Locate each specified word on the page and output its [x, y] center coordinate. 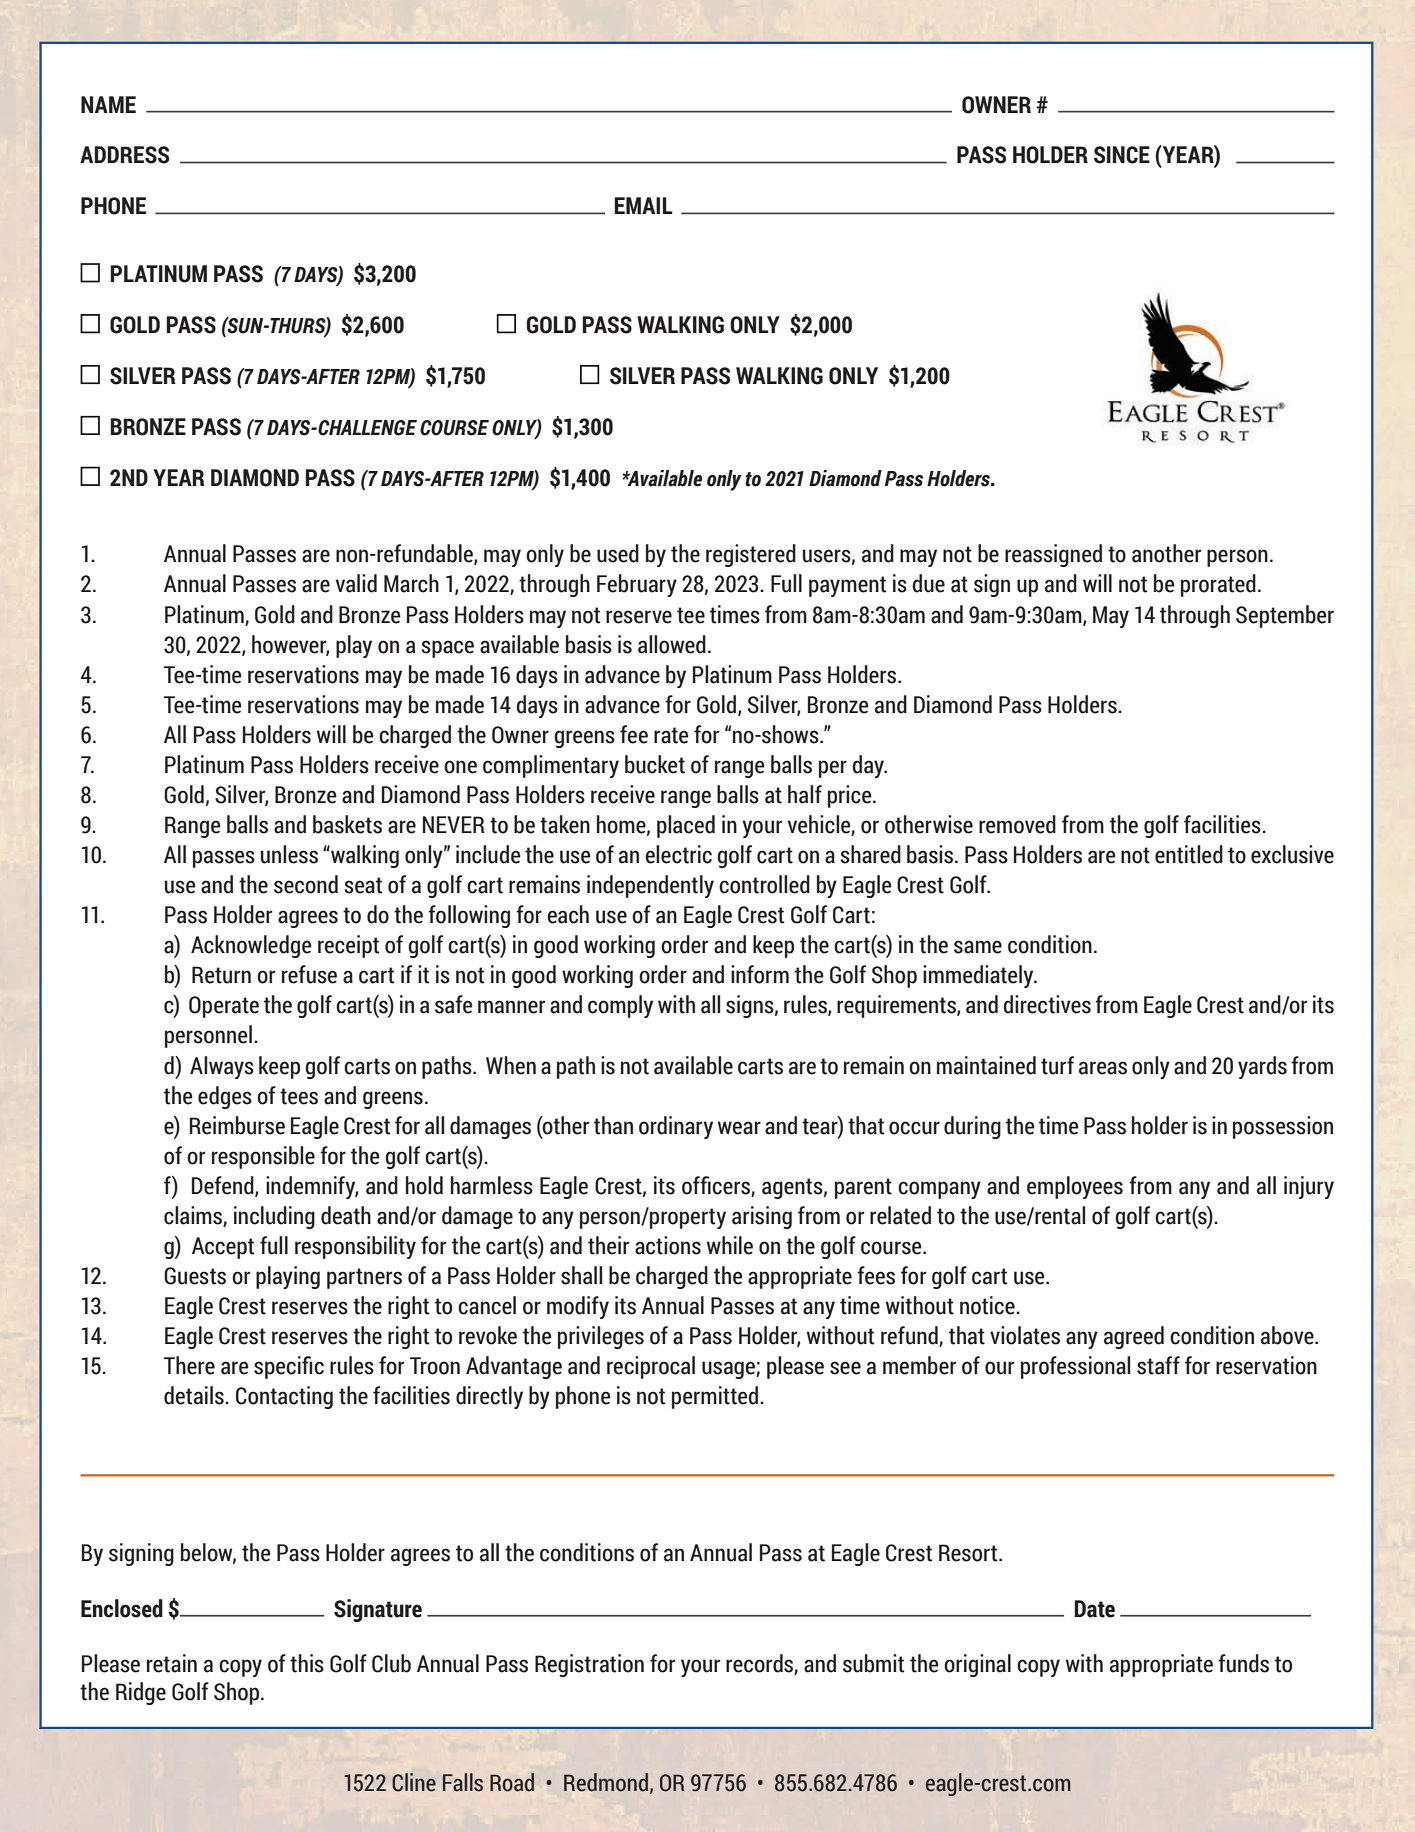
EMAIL [643, 205]
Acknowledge [251, 946]
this [307, 1663]
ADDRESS [124, 155]
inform [760, 974]
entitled [1189, 854]
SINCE [1122, 155]
